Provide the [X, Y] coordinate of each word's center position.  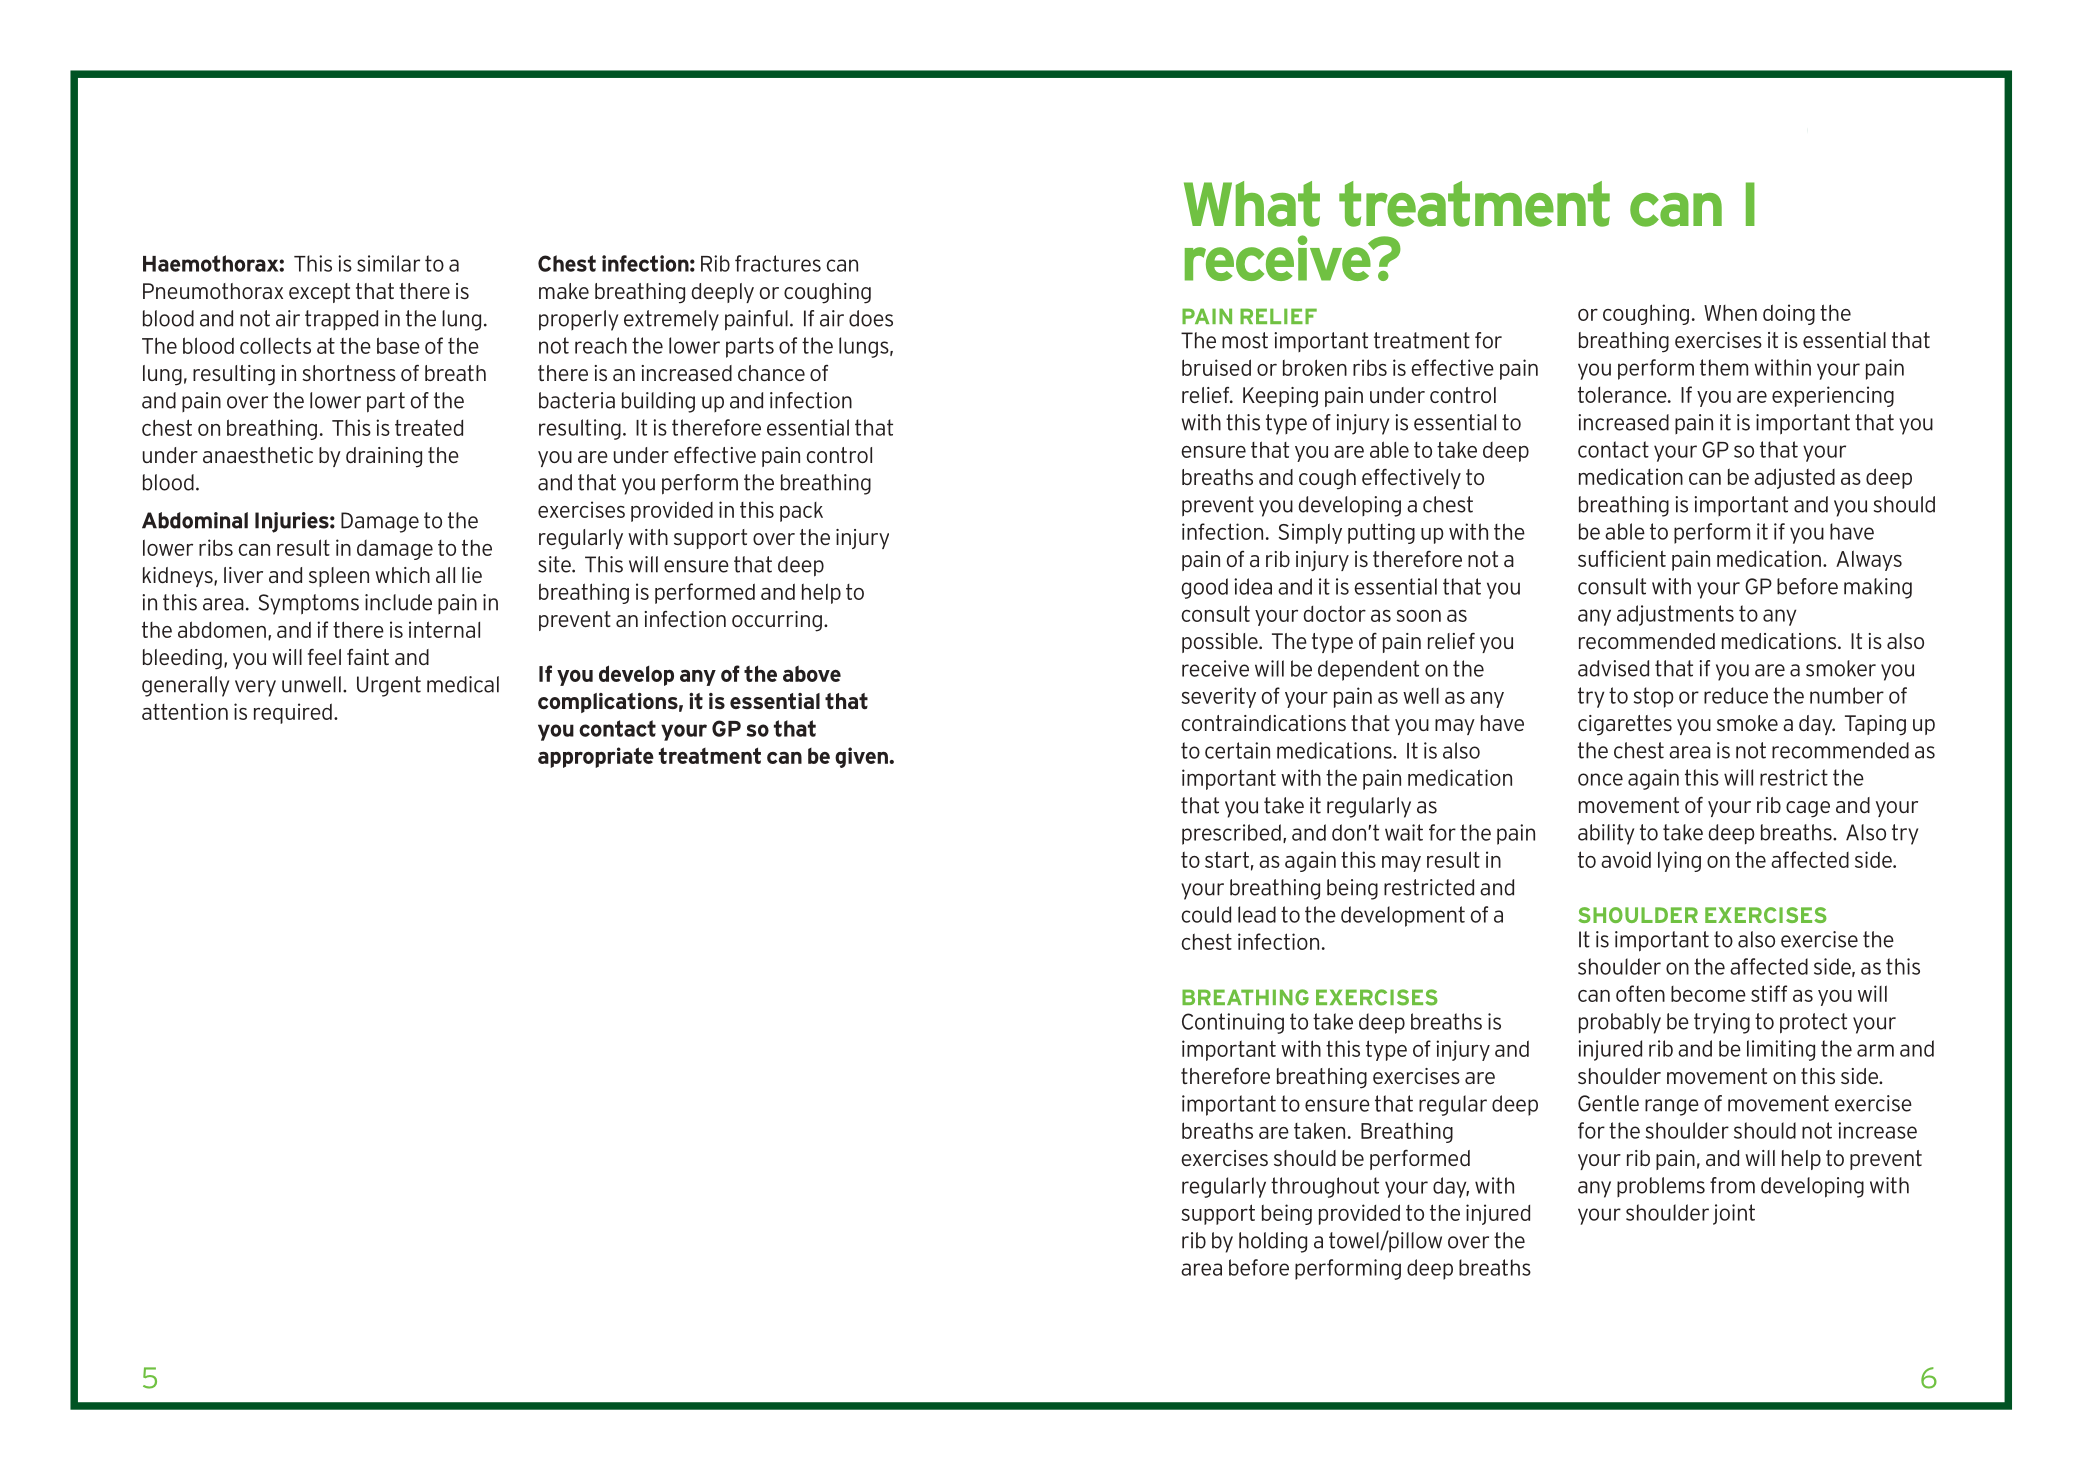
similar [388, 263]
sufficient [1622, 558]
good [1204, 588]
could [1206, 914]
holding [1273, 1242]
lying [1679, 861]
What [1252, 204]
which [402, 575]
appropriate [596, 757]
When [1730, 313]
